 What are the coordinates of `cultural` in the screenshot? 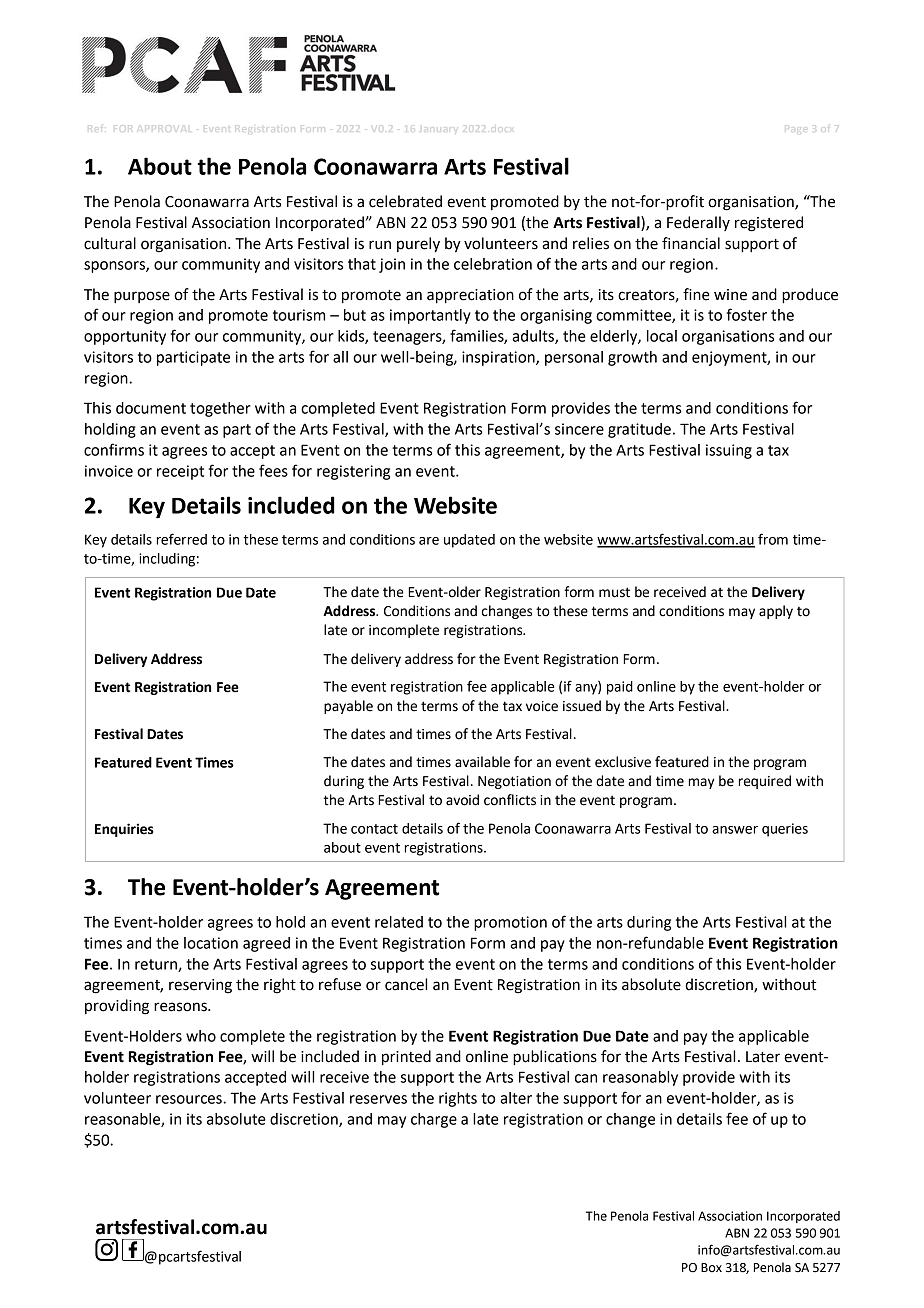 It's located at (110, 243).
